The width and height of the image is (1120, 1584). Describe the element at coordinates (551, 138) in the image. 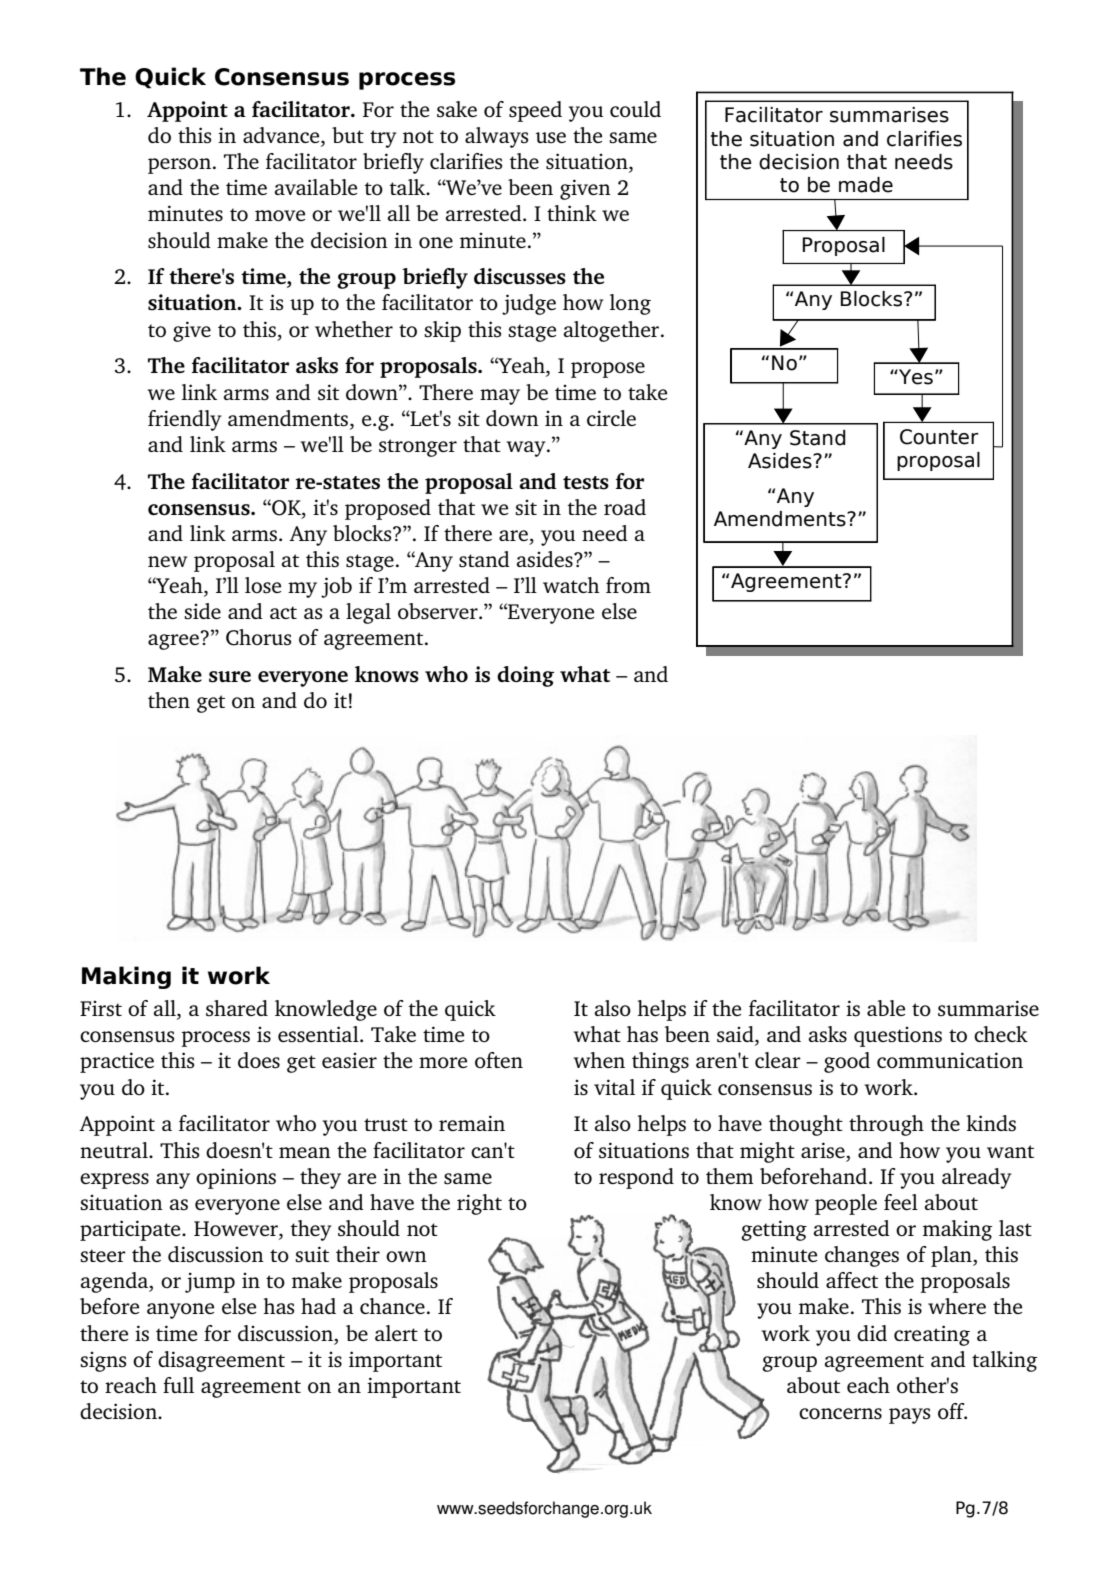

I see `use` at that location.
